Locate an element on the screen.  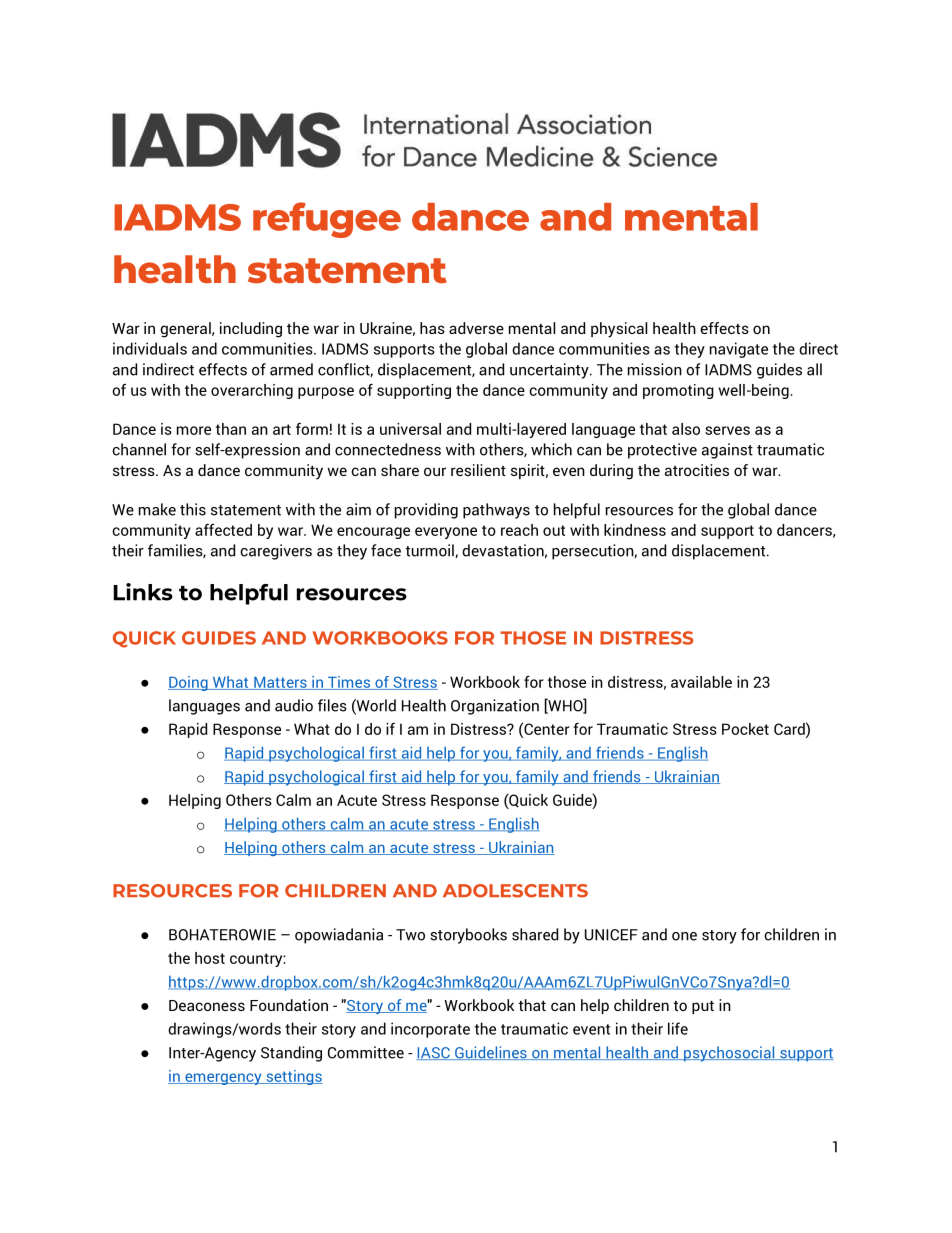
emergency is located at coordinates (223, 1079).
